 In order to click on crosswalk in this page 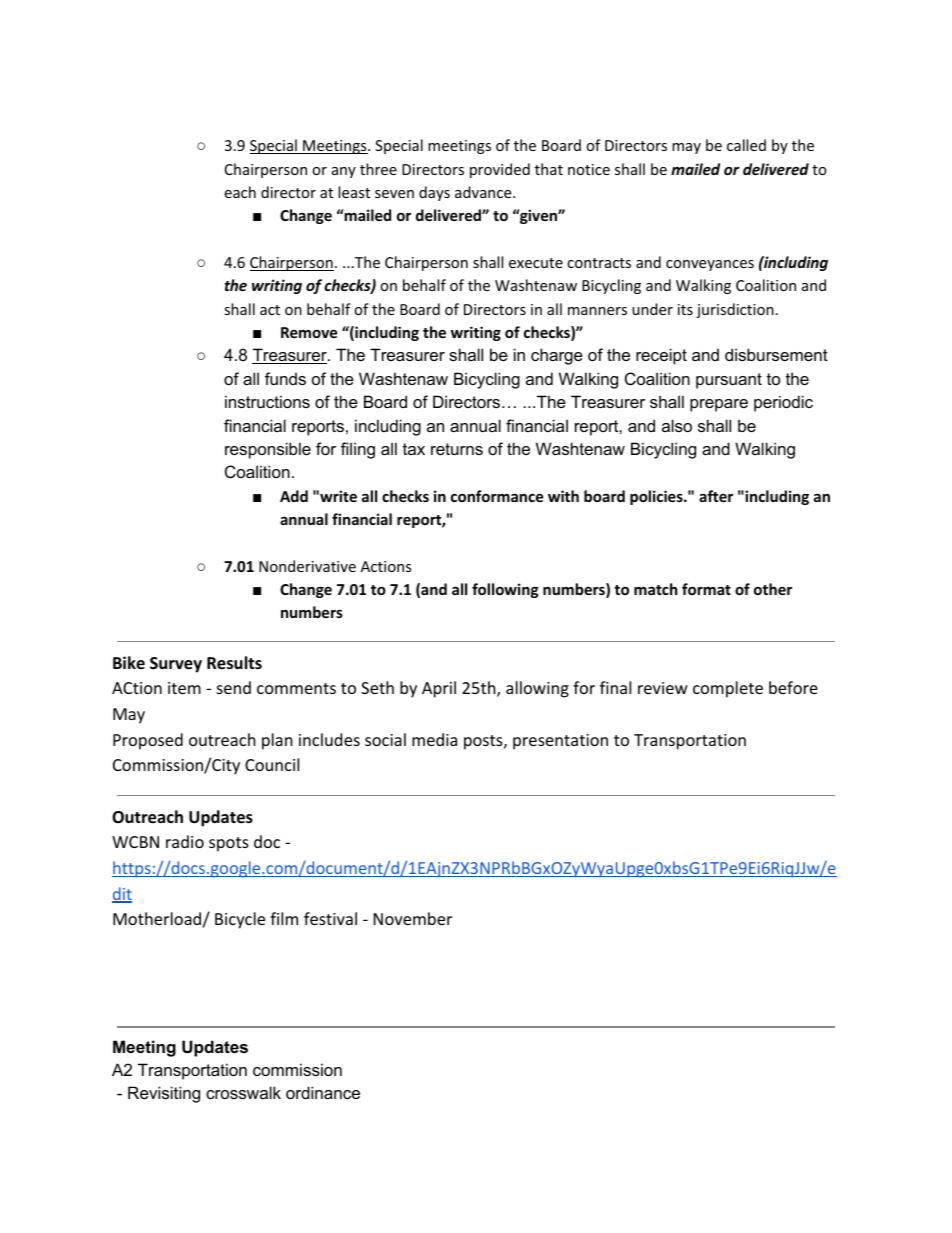, I will do `click(243, 1092)`.
